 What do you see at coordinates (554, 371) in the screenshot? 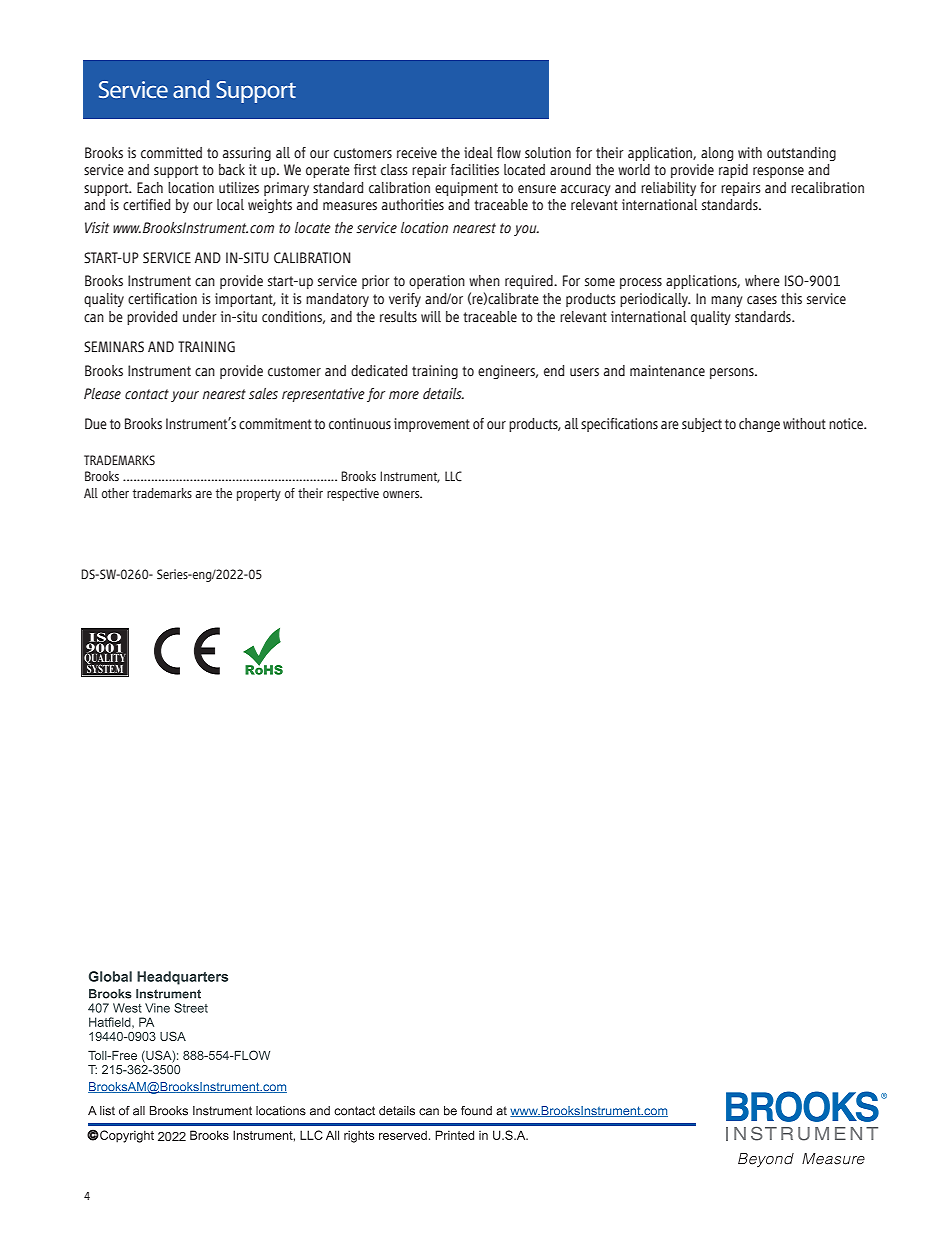
I see `end` at bounding box center [554, 371].
